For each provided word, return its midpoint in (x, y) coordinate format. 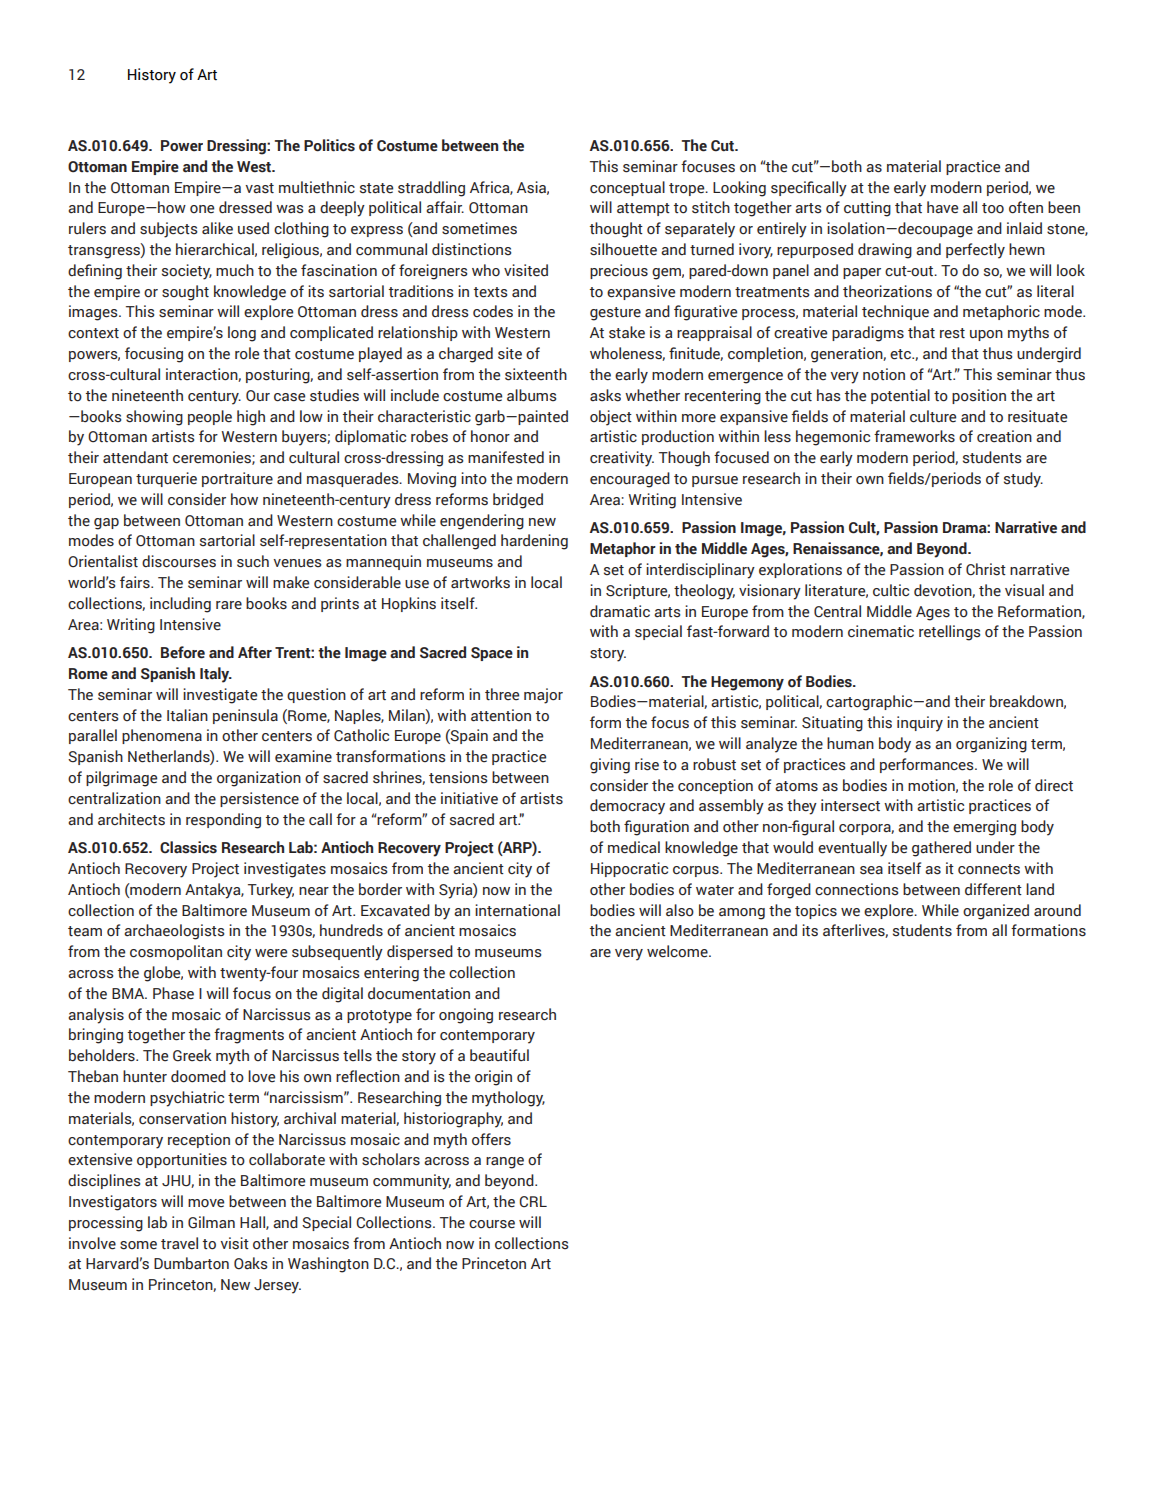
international (517, 910)
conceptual (627, 188)
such (253, 561)
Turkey (271, 891)
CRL (533, 1202)
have (942, 207)
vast (259, 188)
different (993, 889)
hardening (534, 542)
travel (179, 1243)
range (505, 1163)
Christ (986, 569)
